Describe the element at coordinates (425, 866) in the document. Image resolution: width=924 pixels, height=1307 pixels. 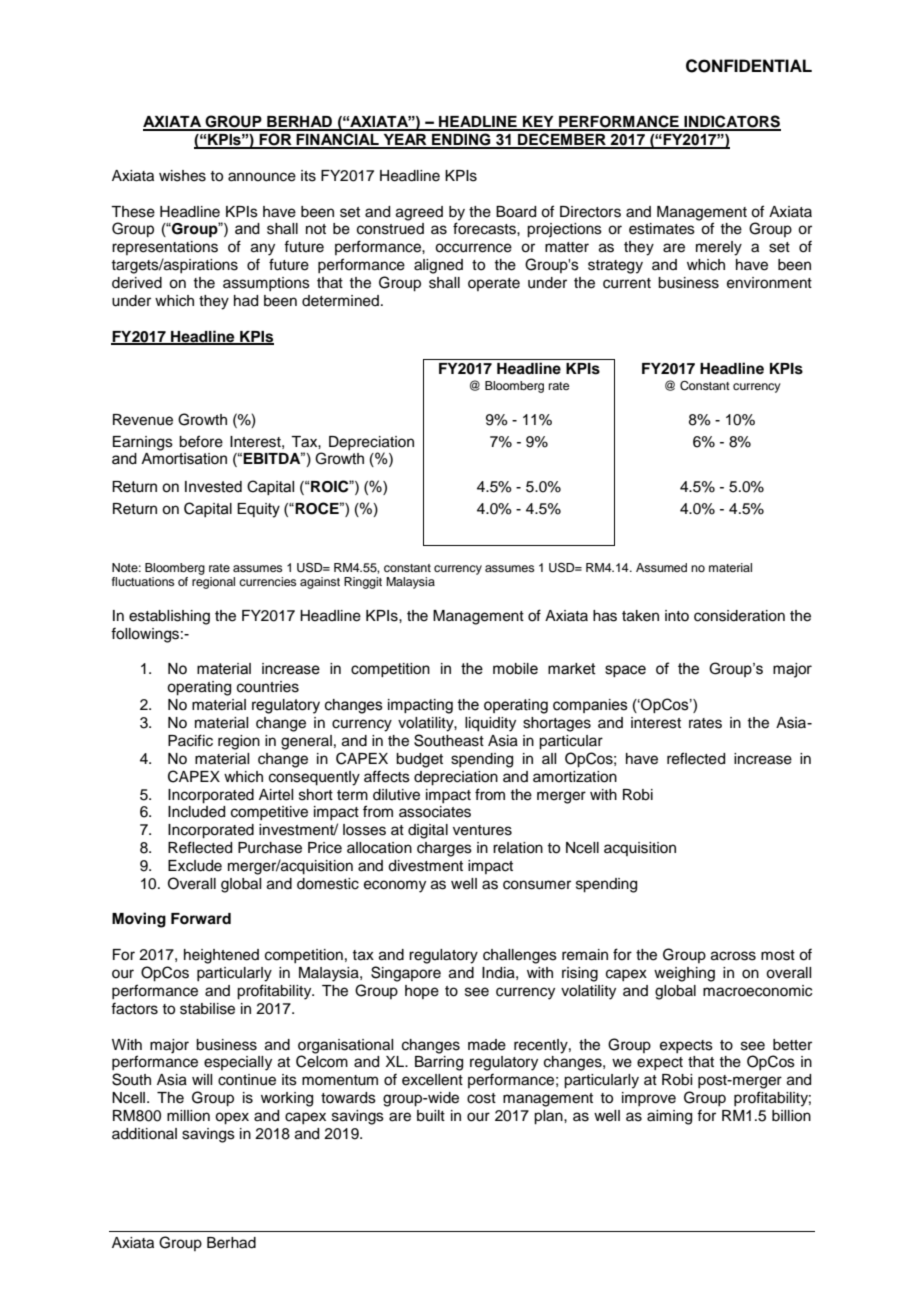
I see `divestment` at that location.
